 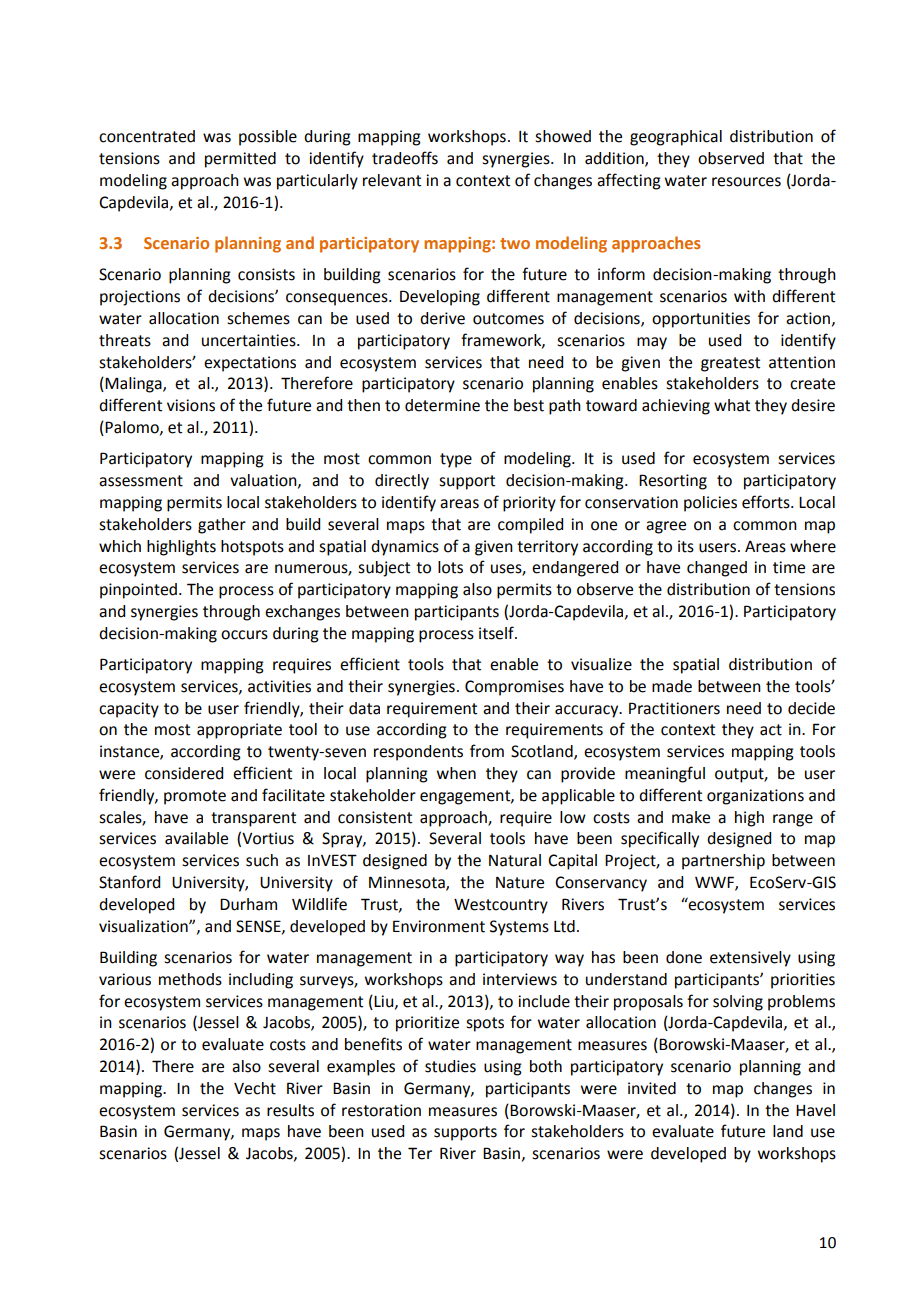 What do you see at coordinates (497, 633) in the screenshot?
I see `itself` at bounding box center [497, 633].
